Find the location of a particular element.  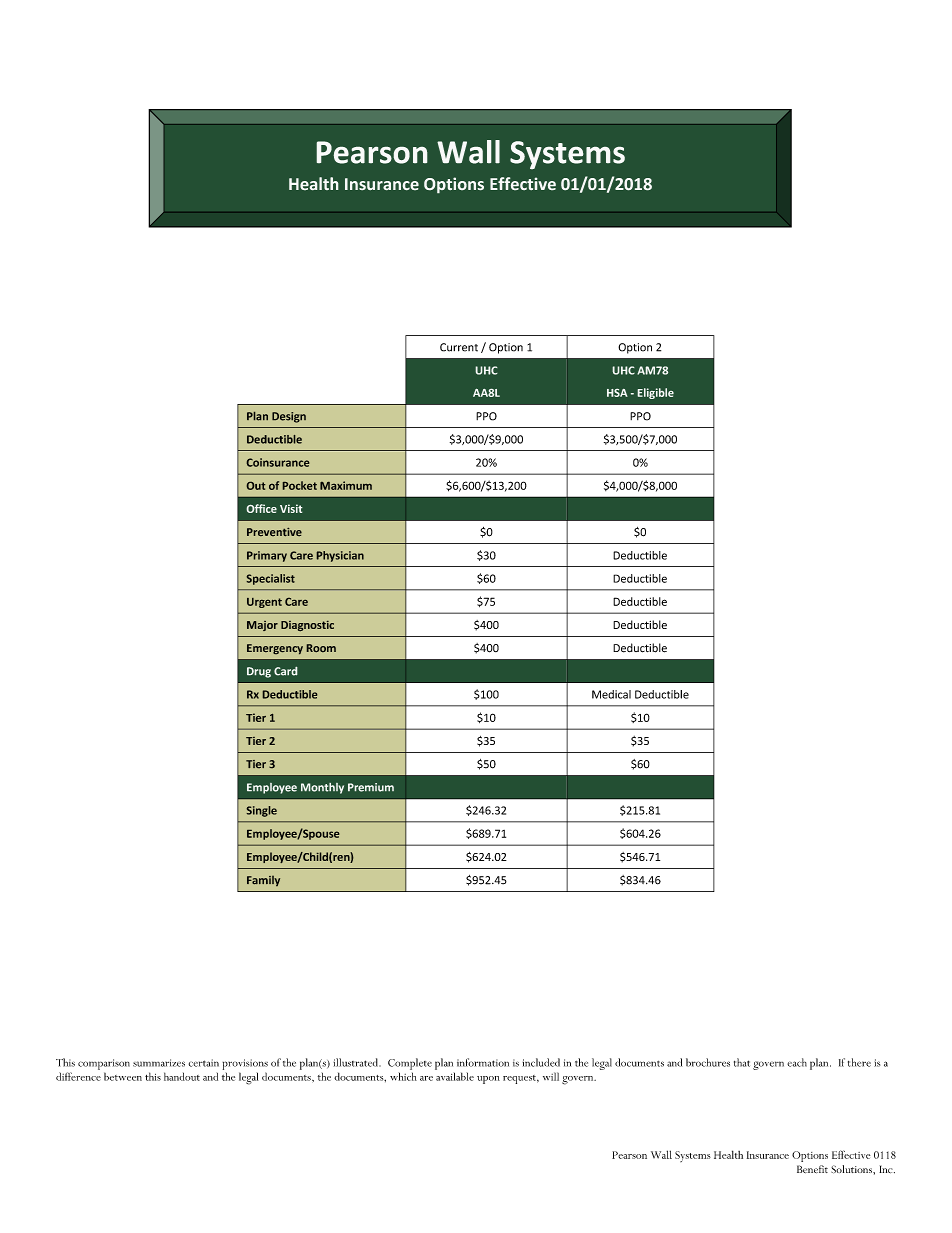

Premium is located at coordinates (371, 787).
